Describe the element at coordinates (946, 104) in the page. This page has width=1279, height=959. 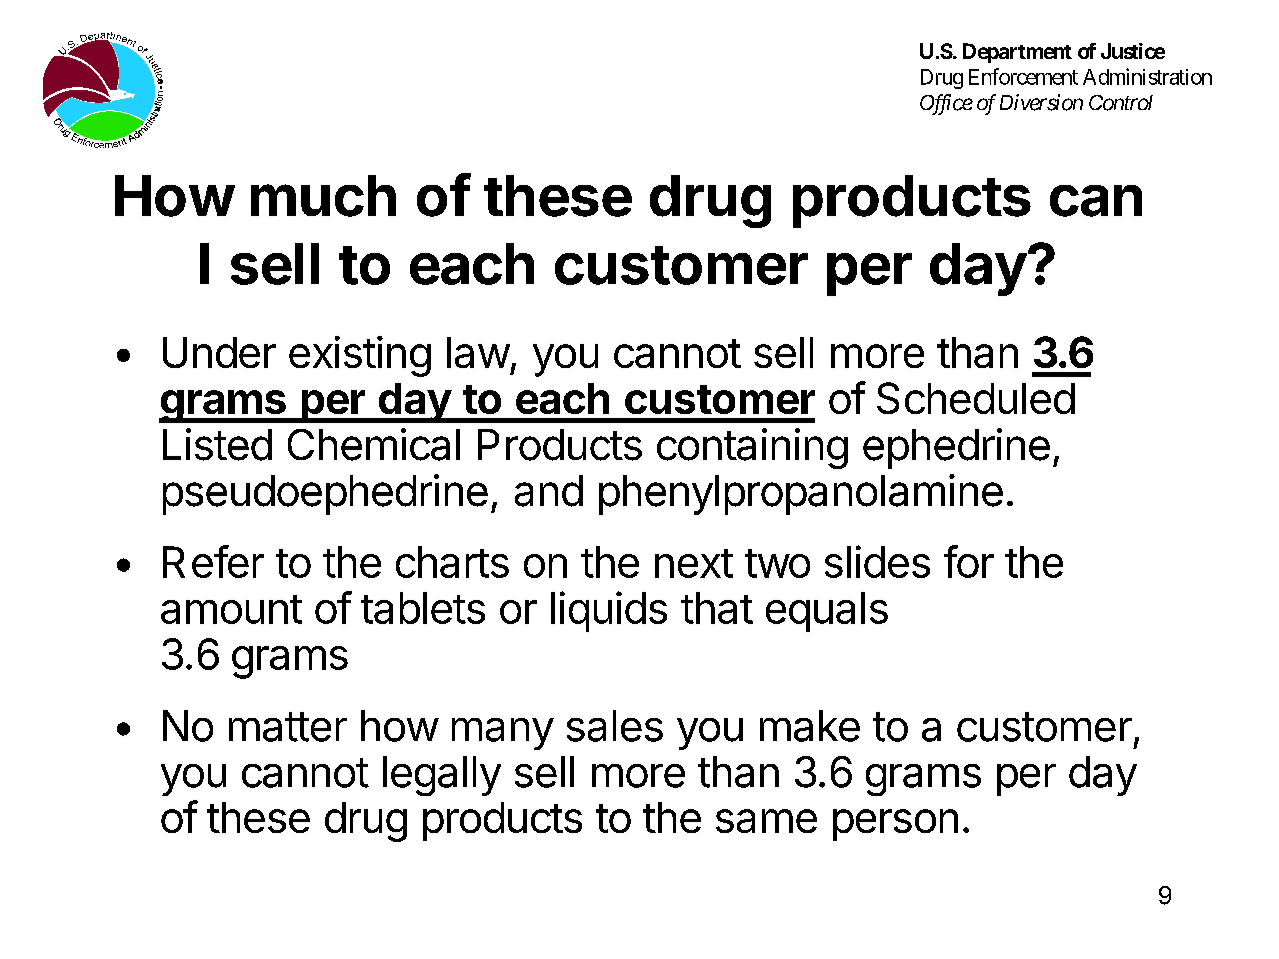
I see `Office` at that location.
